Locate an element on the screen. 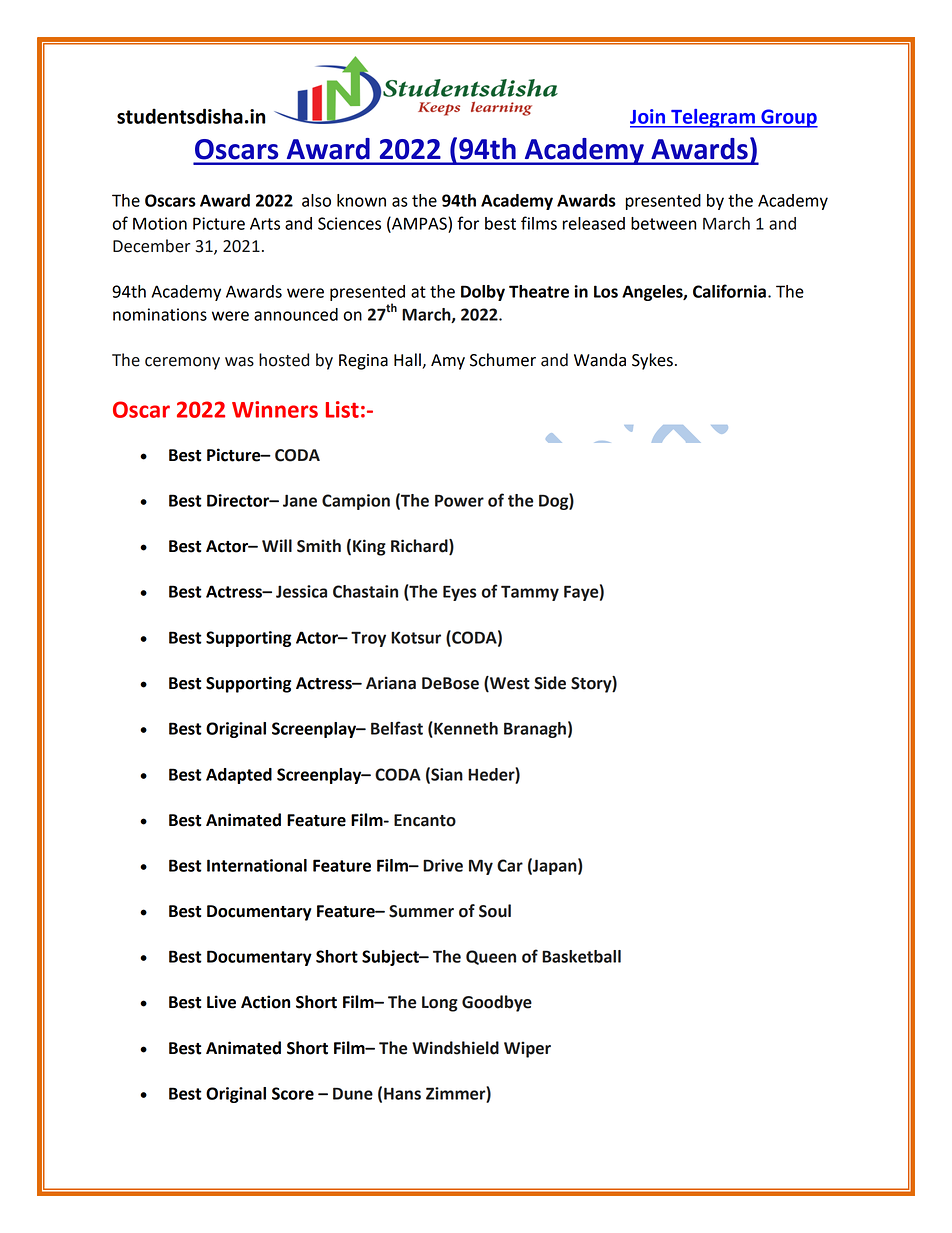  Amy is located at coordinates (448, 362).
